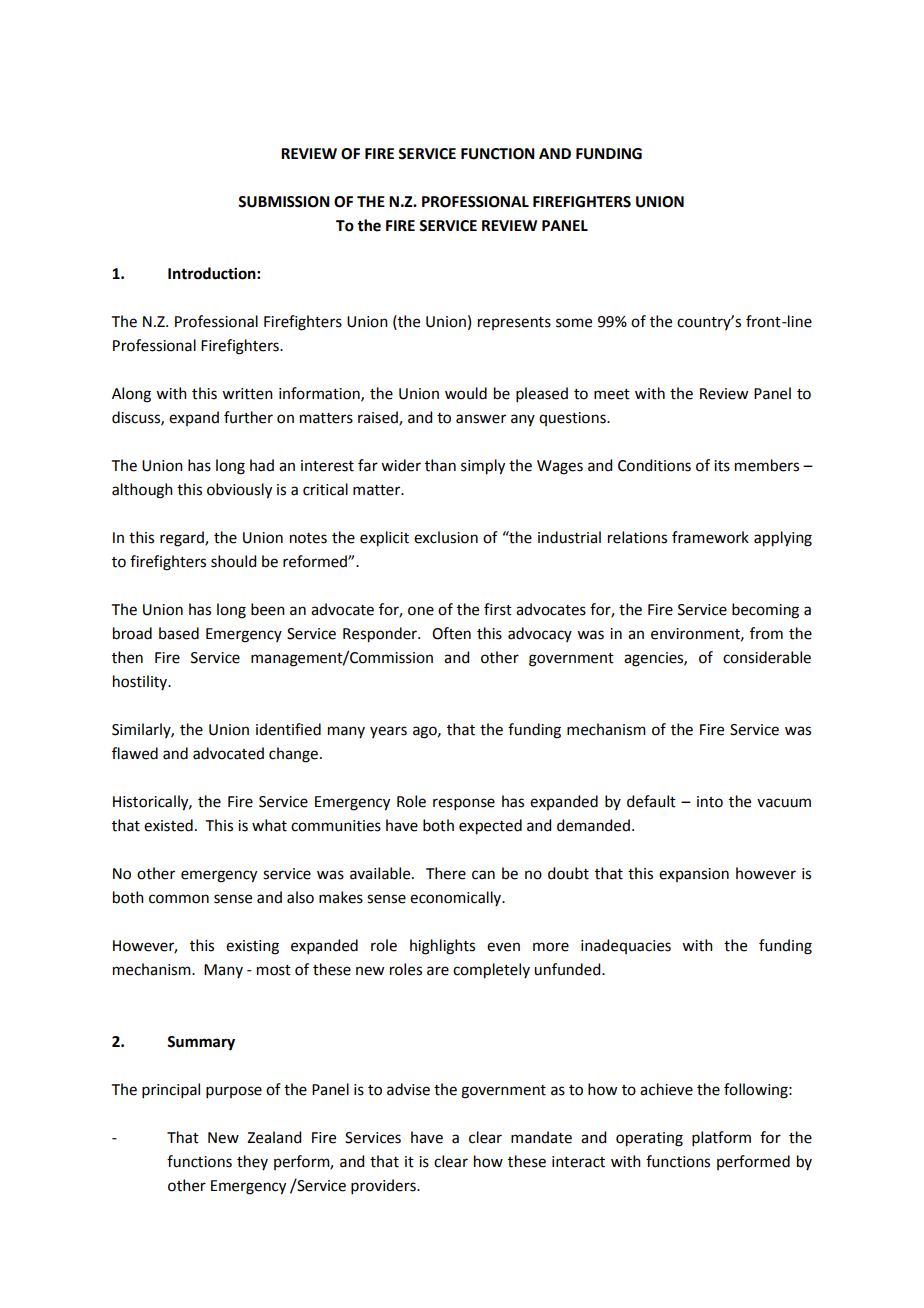 This screenshot has height=1308, width=924. Describe the element at coordinates (183, 539) in the screenshot. I see `regard` at that location.
